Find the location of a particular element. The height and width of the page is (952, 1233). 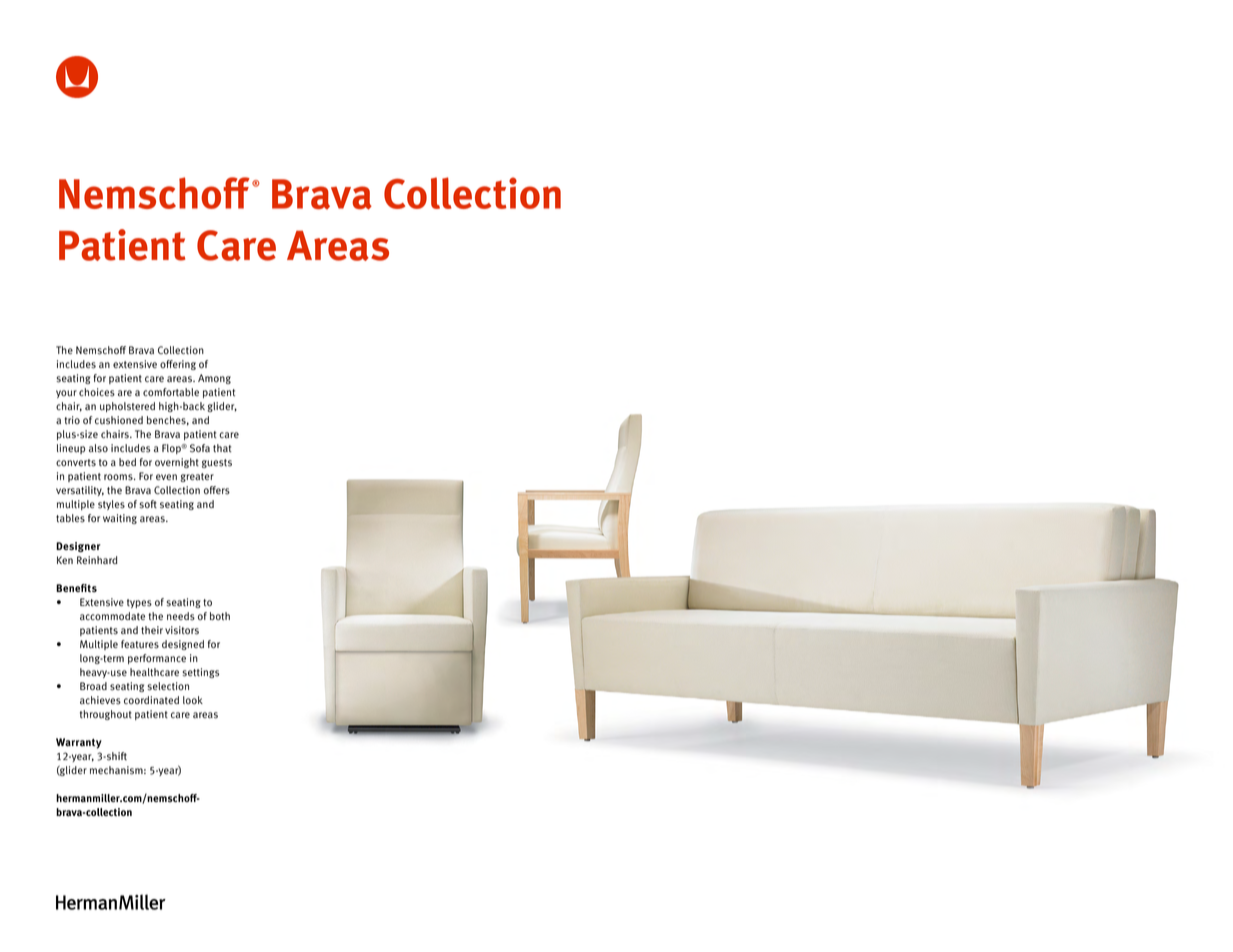

upholstered is located at coordinates (127, 407).
